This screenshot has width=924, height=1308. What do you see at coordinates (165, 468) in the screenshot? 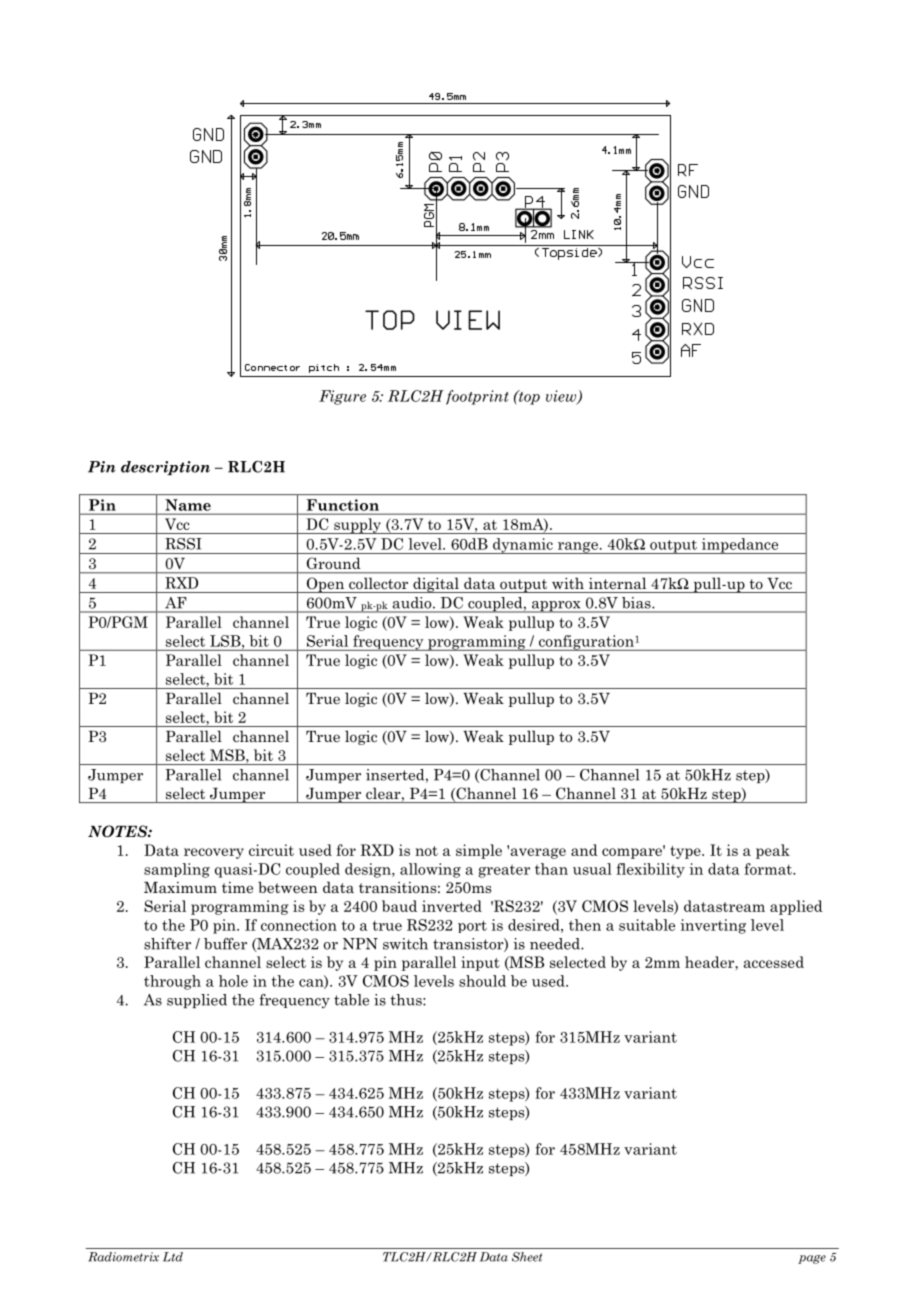
I see `description` at bounding box center [165, 468].
